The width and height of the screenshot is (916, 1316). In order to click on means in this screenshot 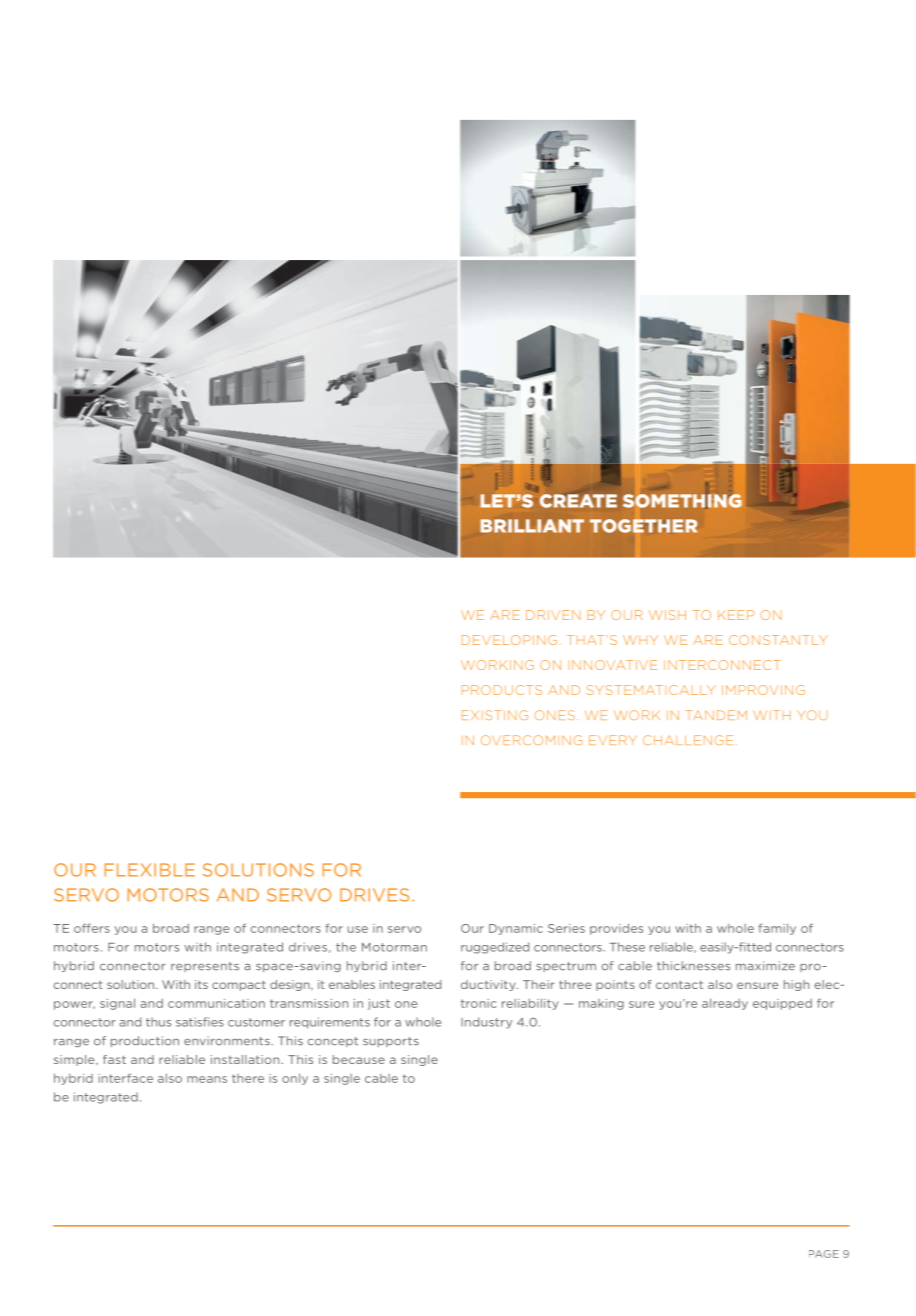, I will do `click(207, 1079)`.
